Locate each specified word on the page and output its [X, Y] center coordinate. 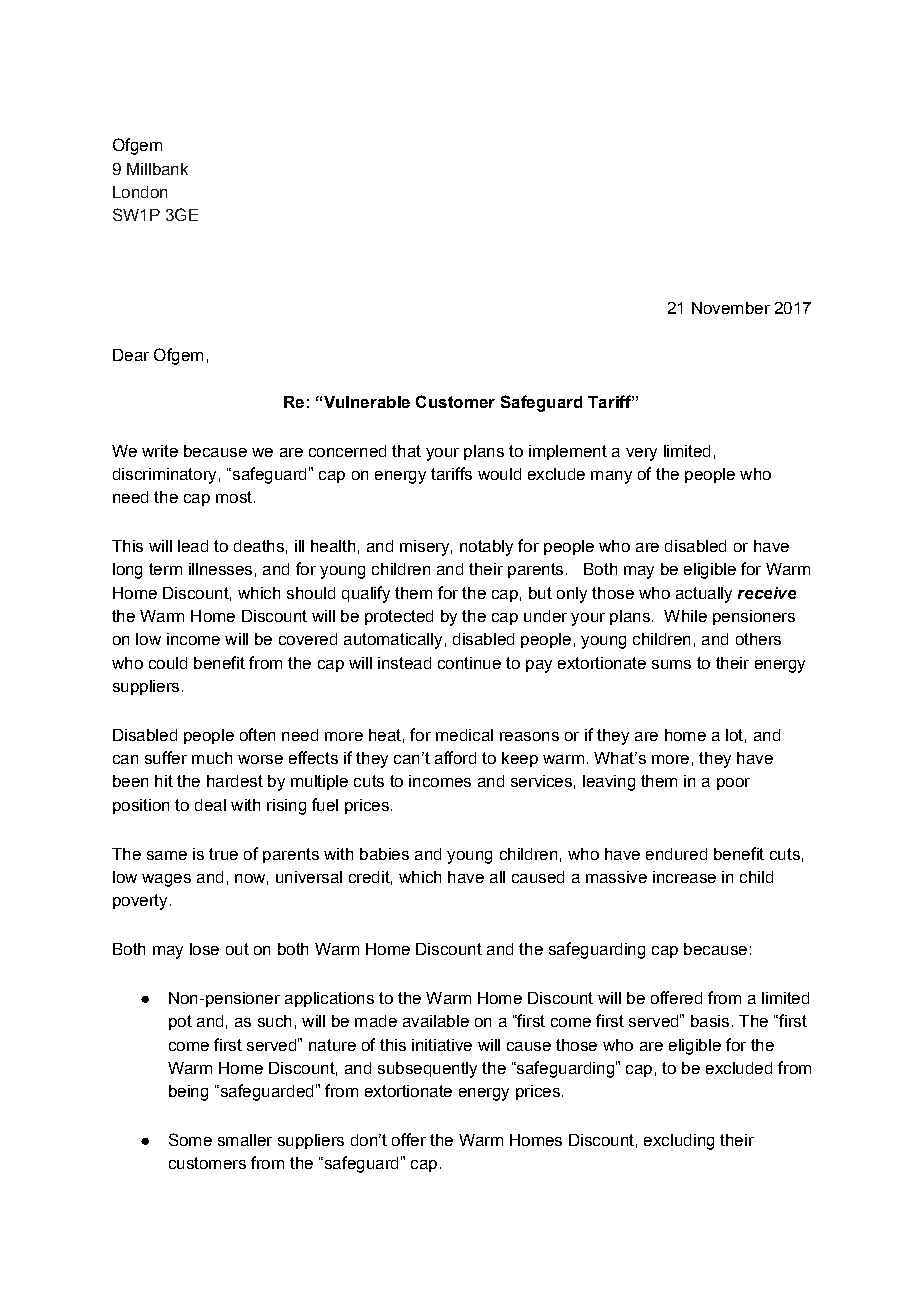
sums [671, 664]
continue [469, 663]
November [731, 308]
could [168, 663]
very [641, 454]
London [140, 192]
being [188, 1093]
